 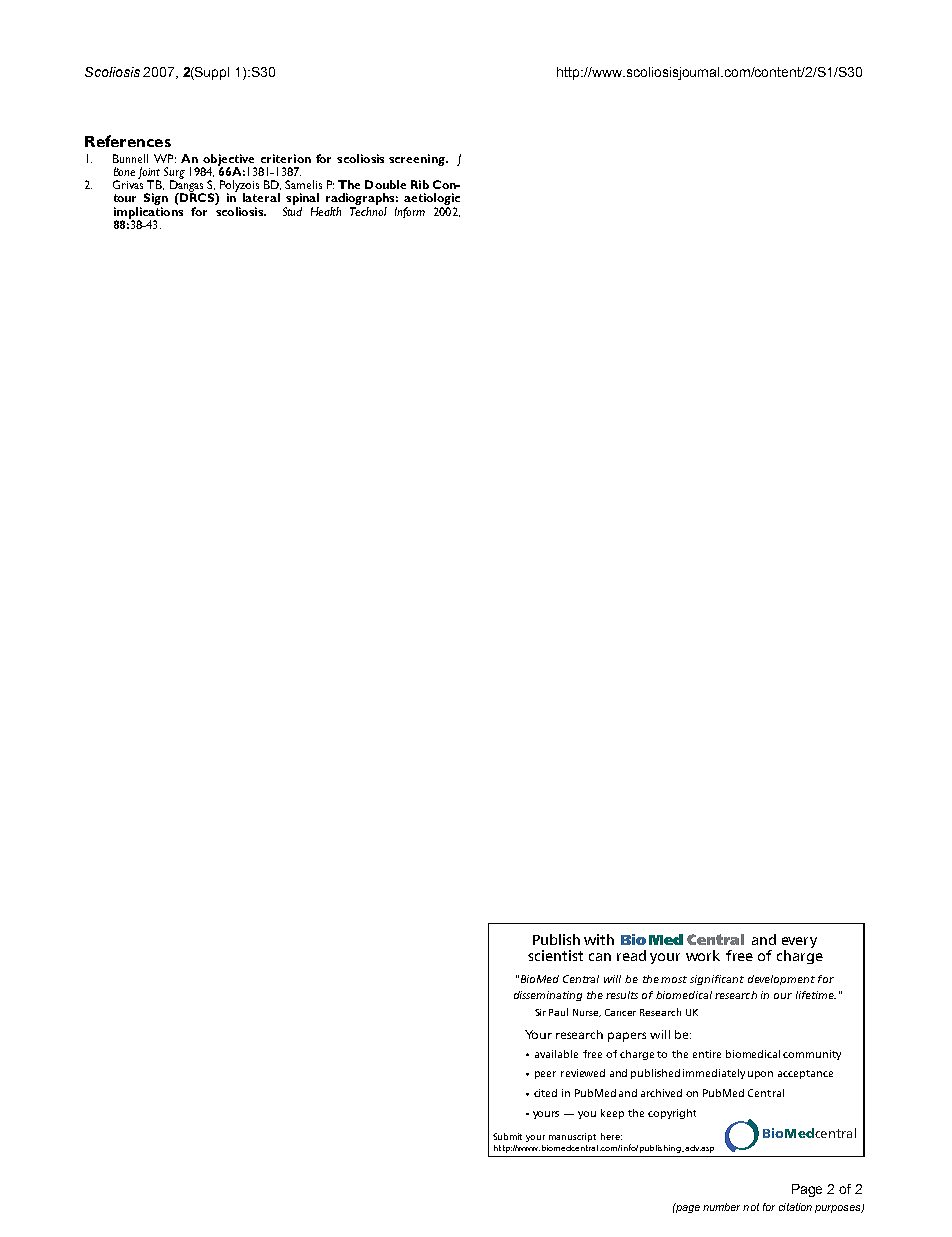 I want to click on objective, so click(x=229, y=161).
